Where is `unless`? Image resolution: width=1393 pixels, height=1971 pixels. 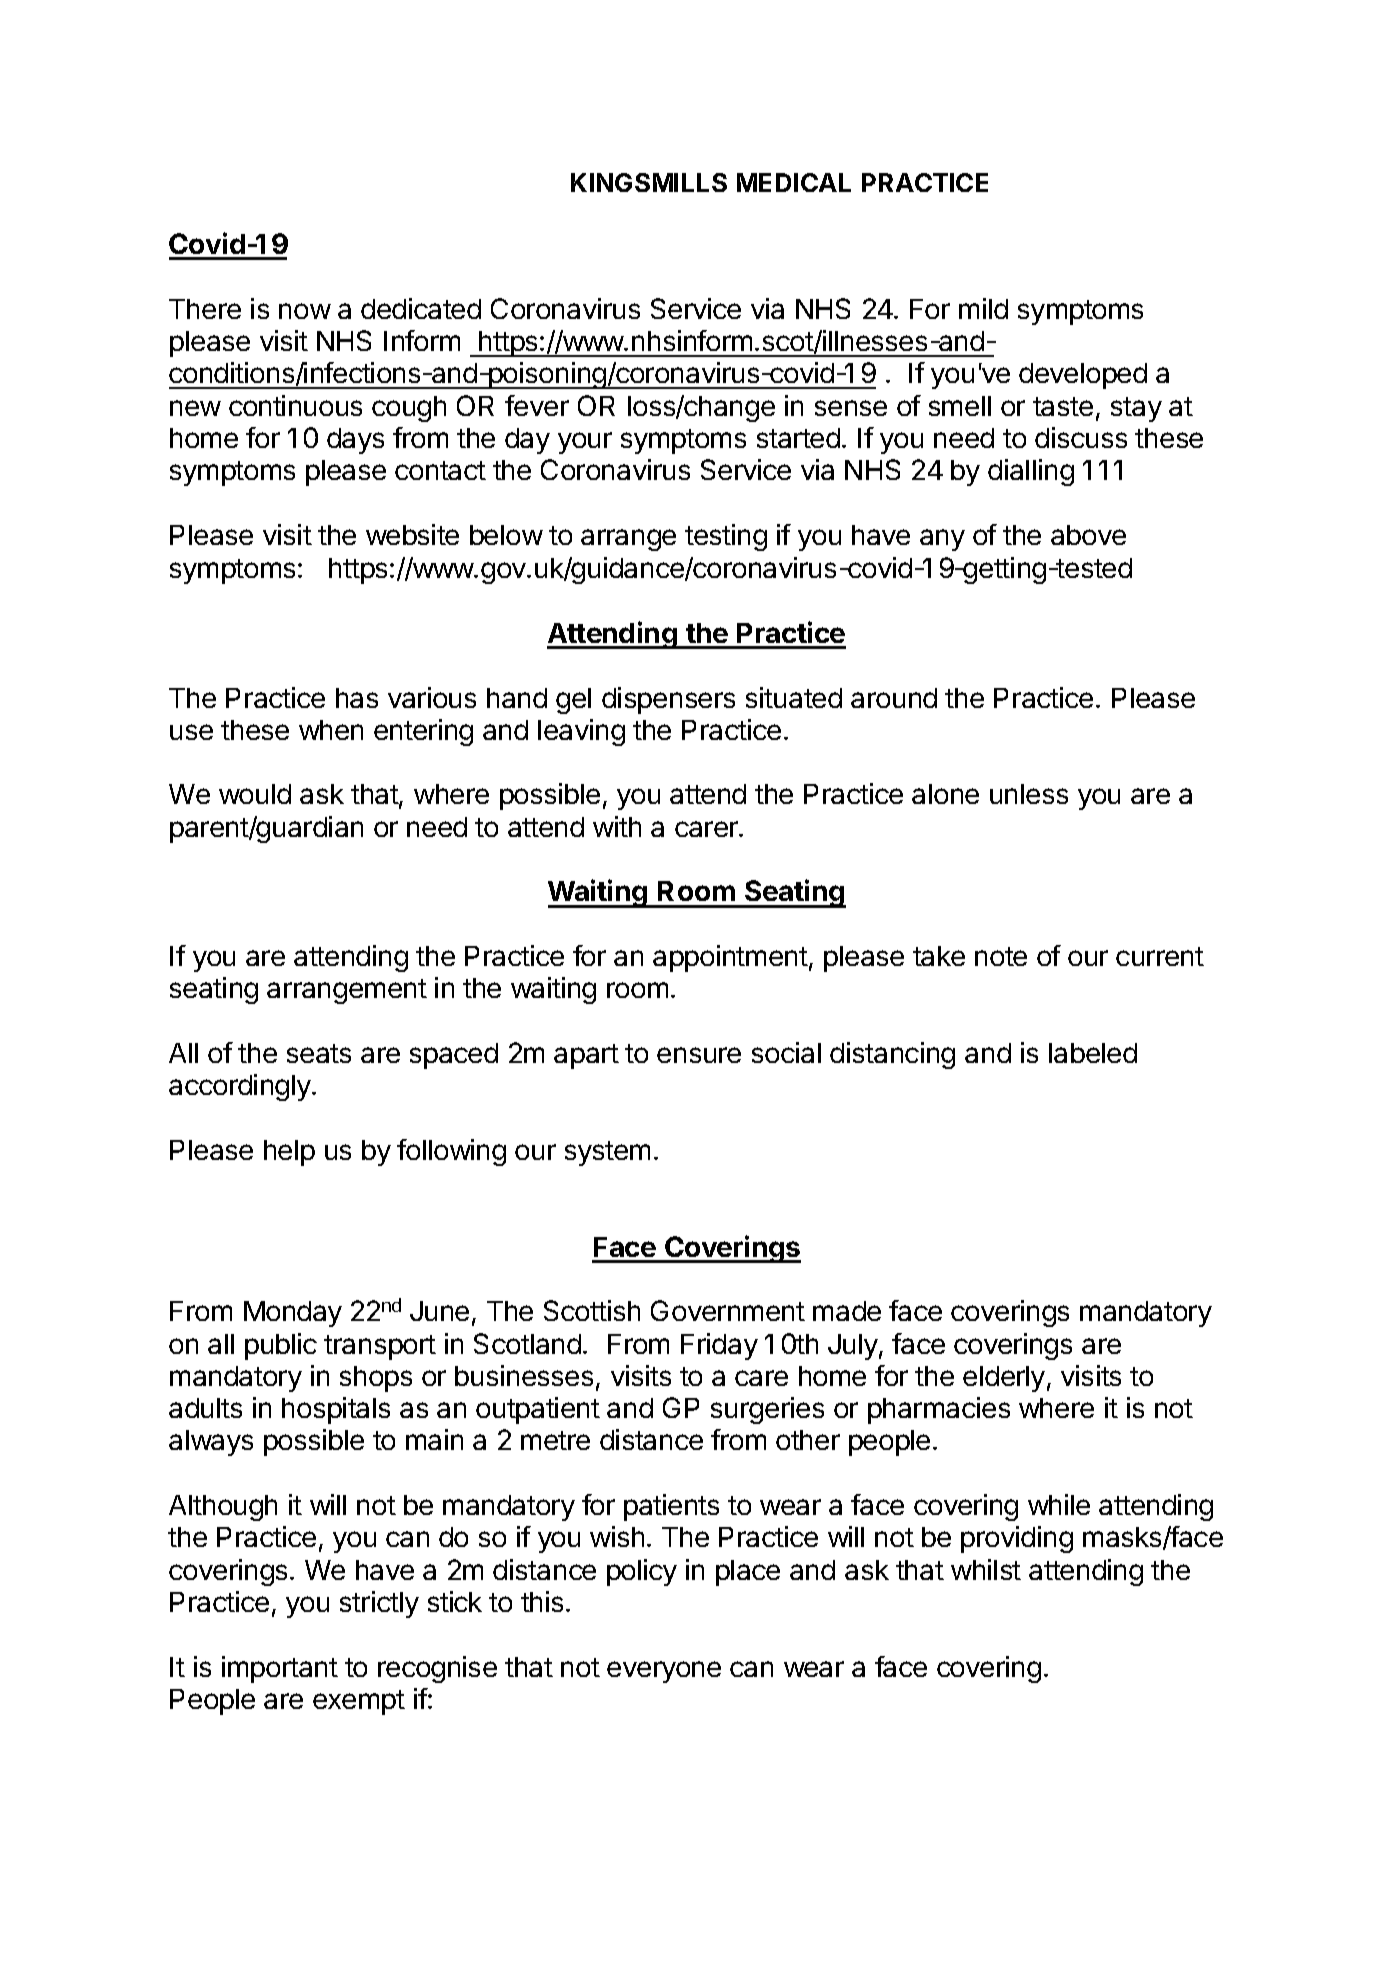 unless is located at coordinates (1029, 794).
